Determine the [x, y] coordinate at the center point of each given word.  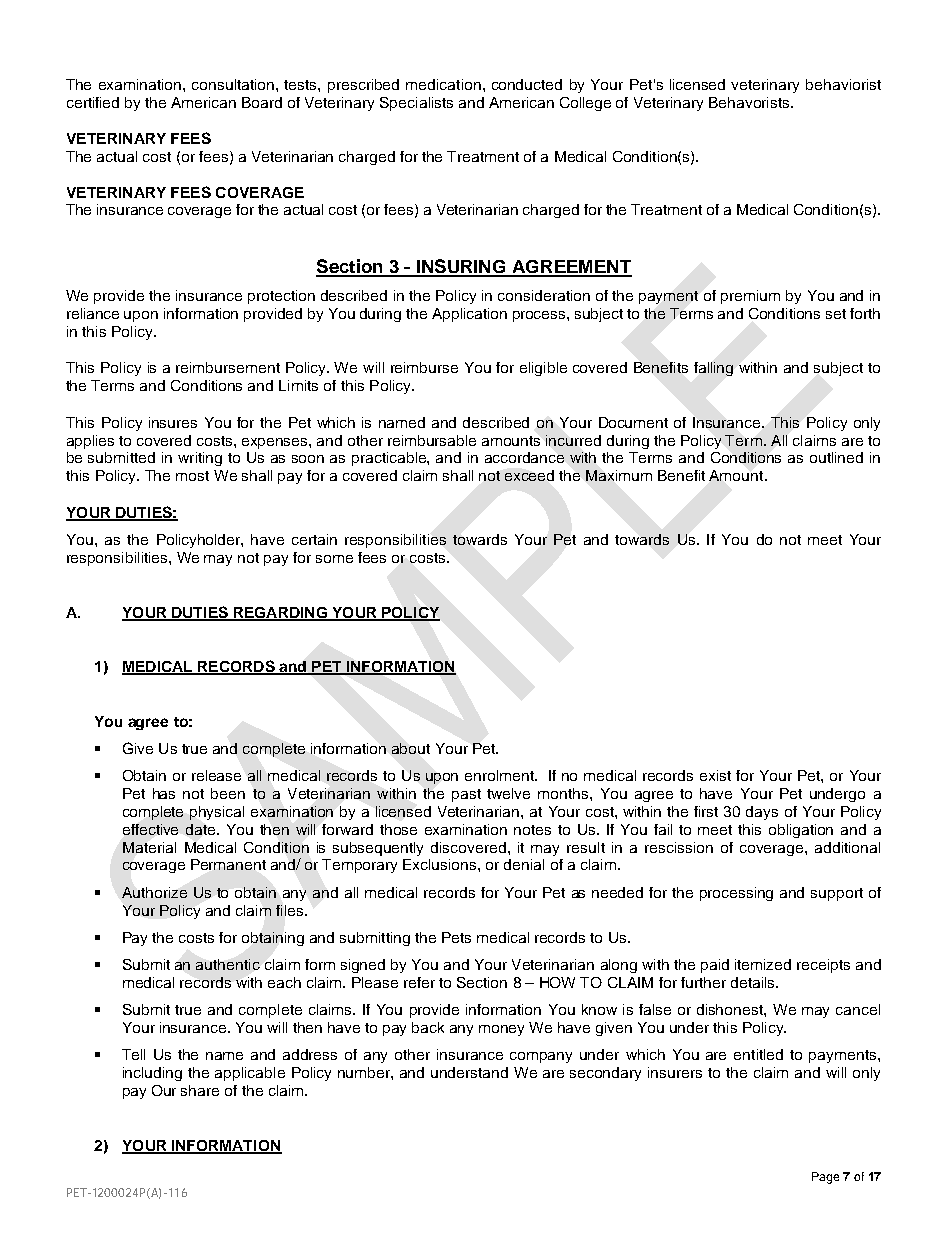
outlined [836, 457]
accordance [524, 457]
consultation [234, 84]
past [466, 795]
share [200, 1090]
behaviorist [843, 84]
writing [200, 459]
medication [443, 84]
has [164, 793]
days [762, 813]
